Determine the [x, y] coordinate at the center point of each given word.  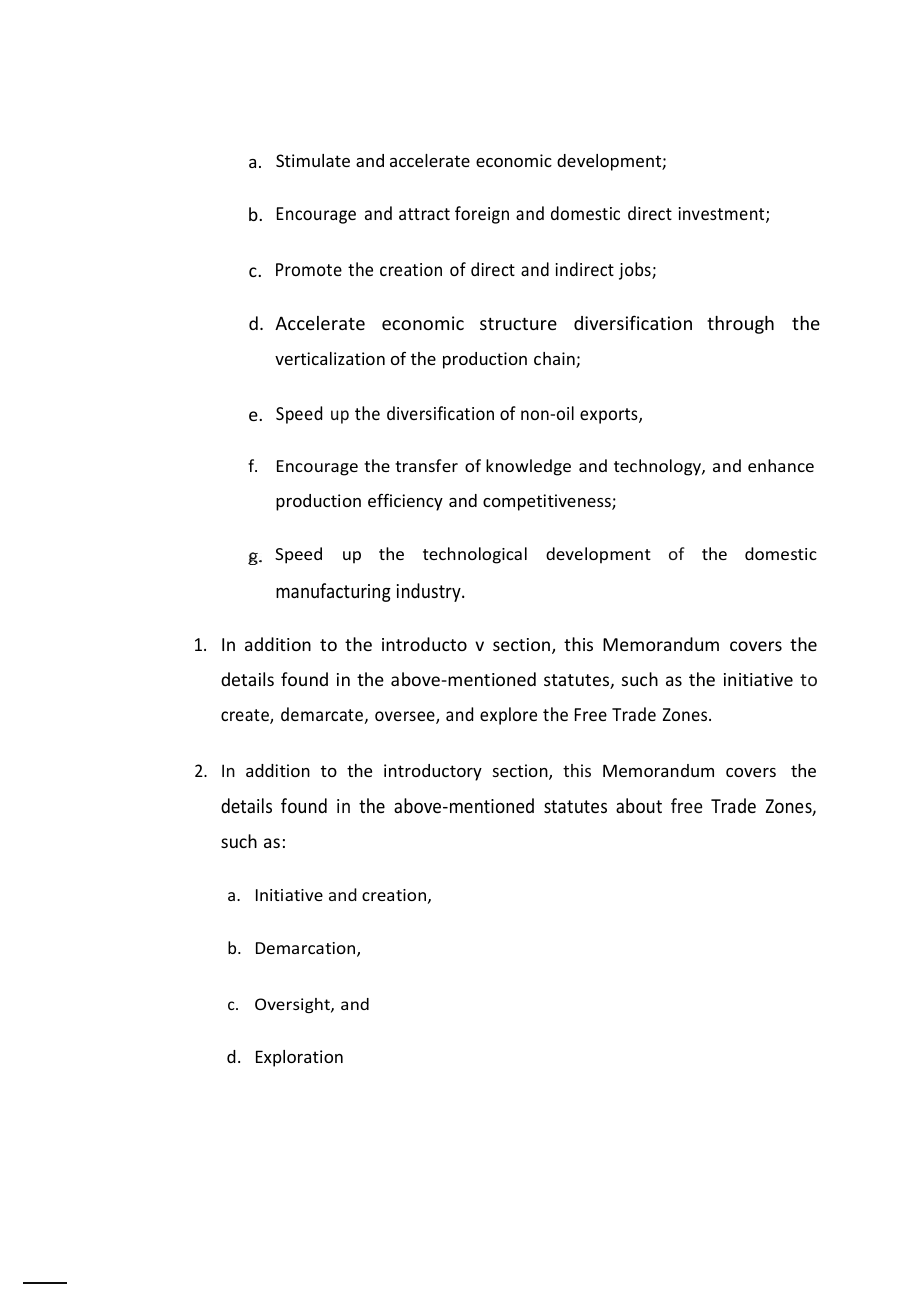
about [639, 805]
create [246, 716]
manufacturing [333, 592]
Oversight [293, 1005]
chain [555, 360]
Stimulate [313, 160]
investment [722, 215]
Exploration [299, 1058]
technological [475, 555]
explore [508, 716]
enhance [781, 465]
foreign [482, 215]
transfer [426, 465]
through [740, 325]
